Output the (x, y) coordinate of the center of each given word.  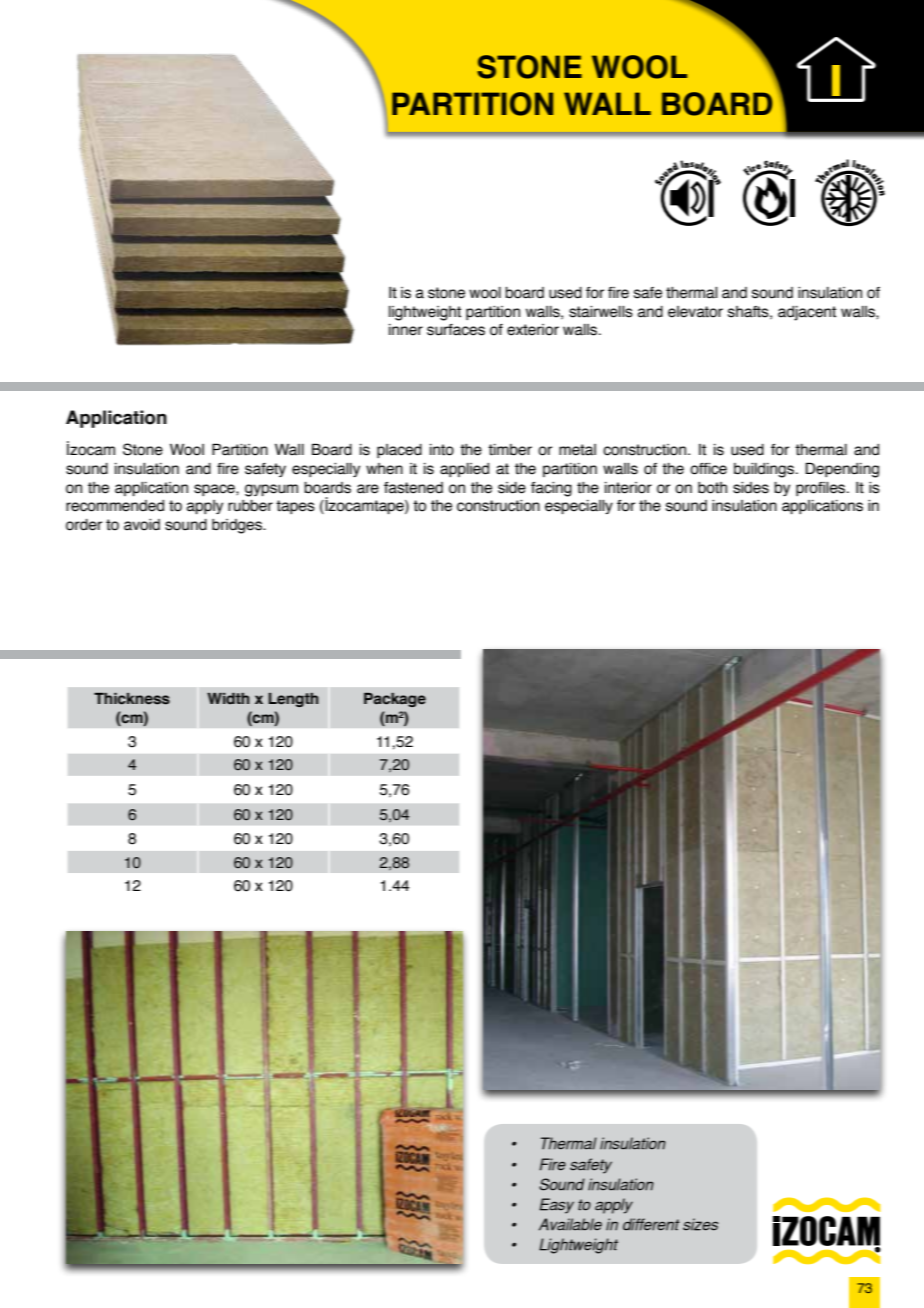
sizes (700, 1224)
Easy (557, 1206)
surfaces (456, 330)
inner (406, 330)
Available (570, 1224)
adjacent (807, 313)
